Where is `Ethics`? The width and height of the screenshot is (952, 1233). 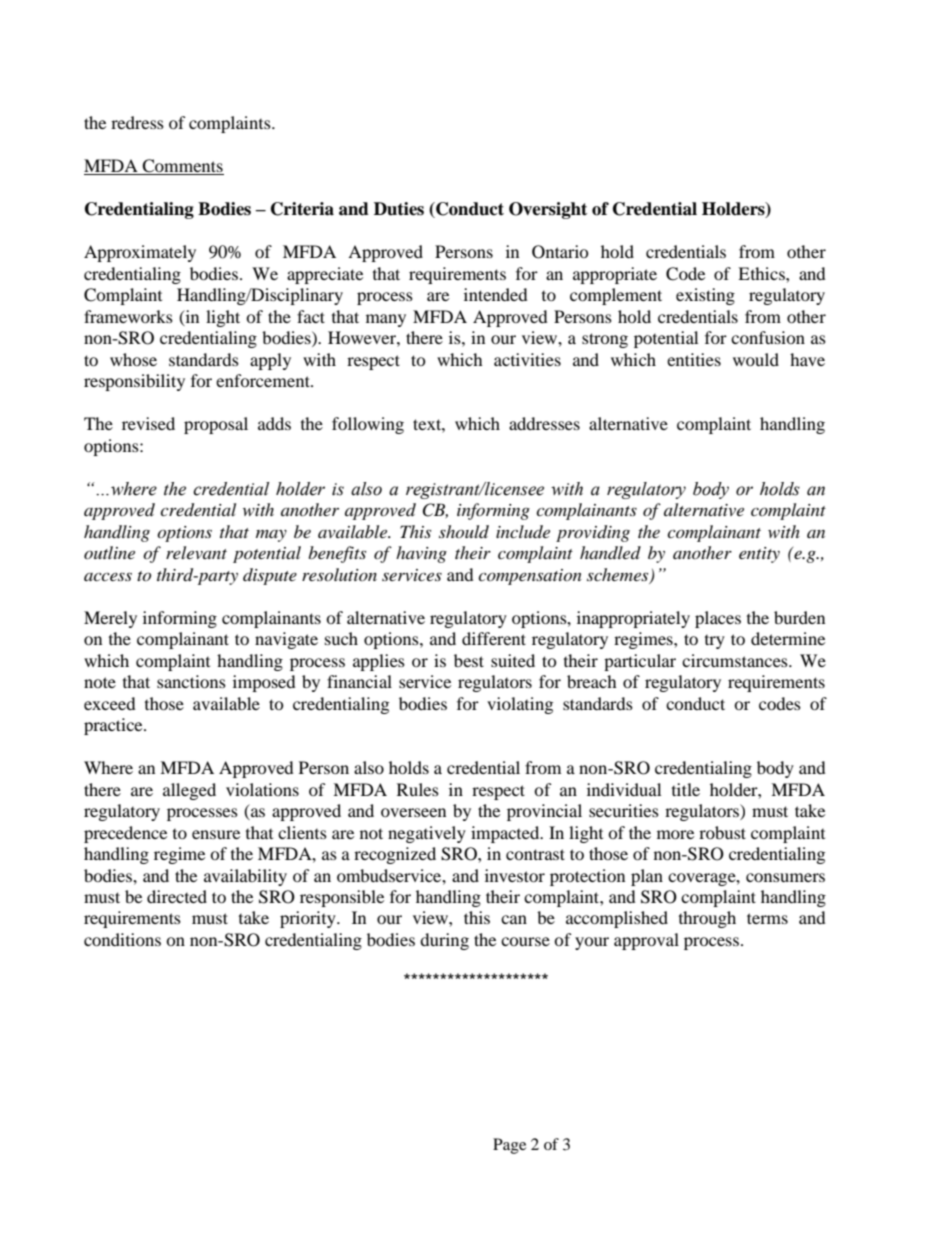 Ethics is located at coordinates (762, 273).
